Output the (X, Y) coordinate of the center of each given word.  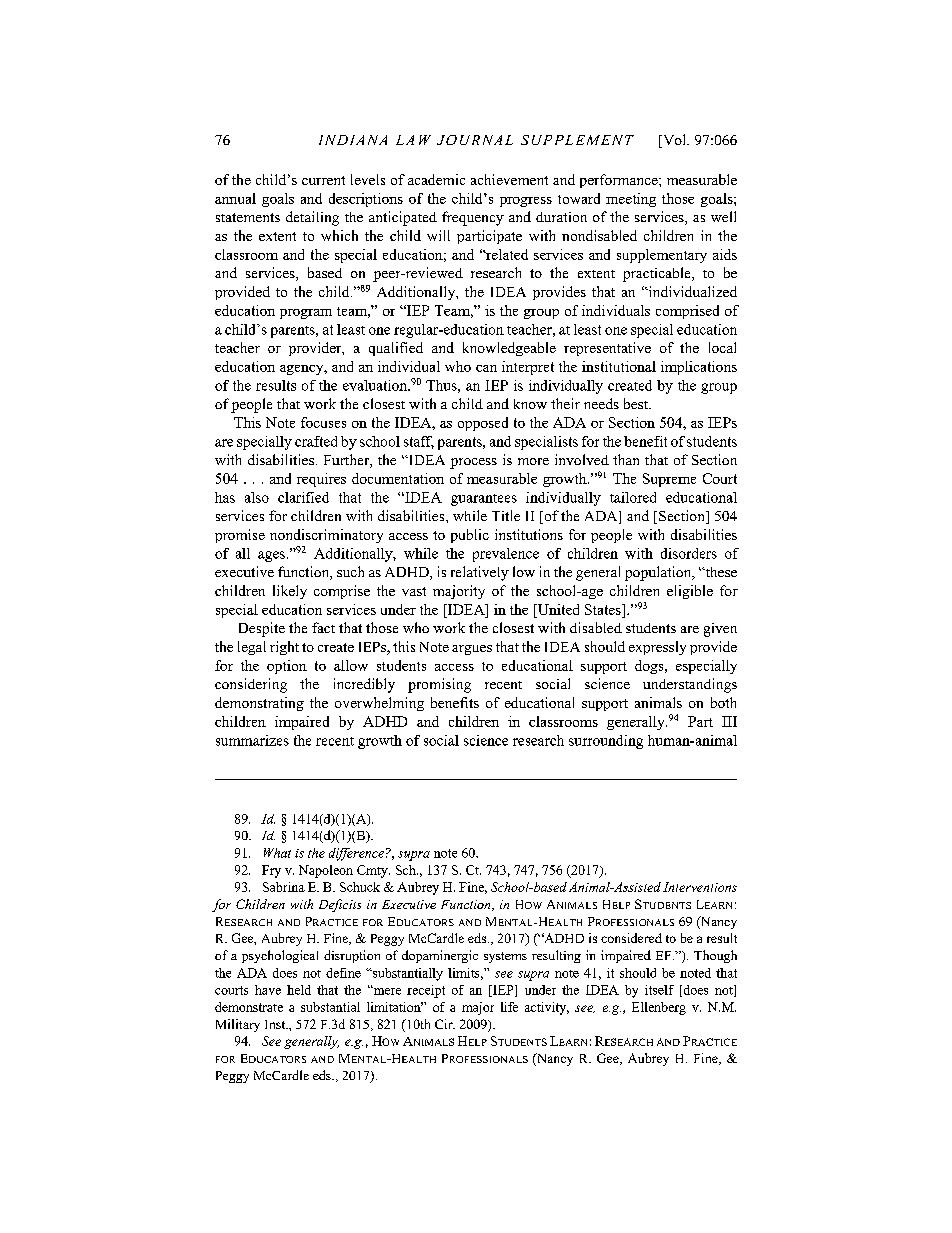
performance (620, 181)
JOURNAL (475, 140)
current (323, 180)
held (299, 990)
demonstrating (259, 704)
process (473, 463)
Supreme (669, 480)
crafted (316, 441)
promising (439, 685)
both (723, 702)
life (509, 1007)
